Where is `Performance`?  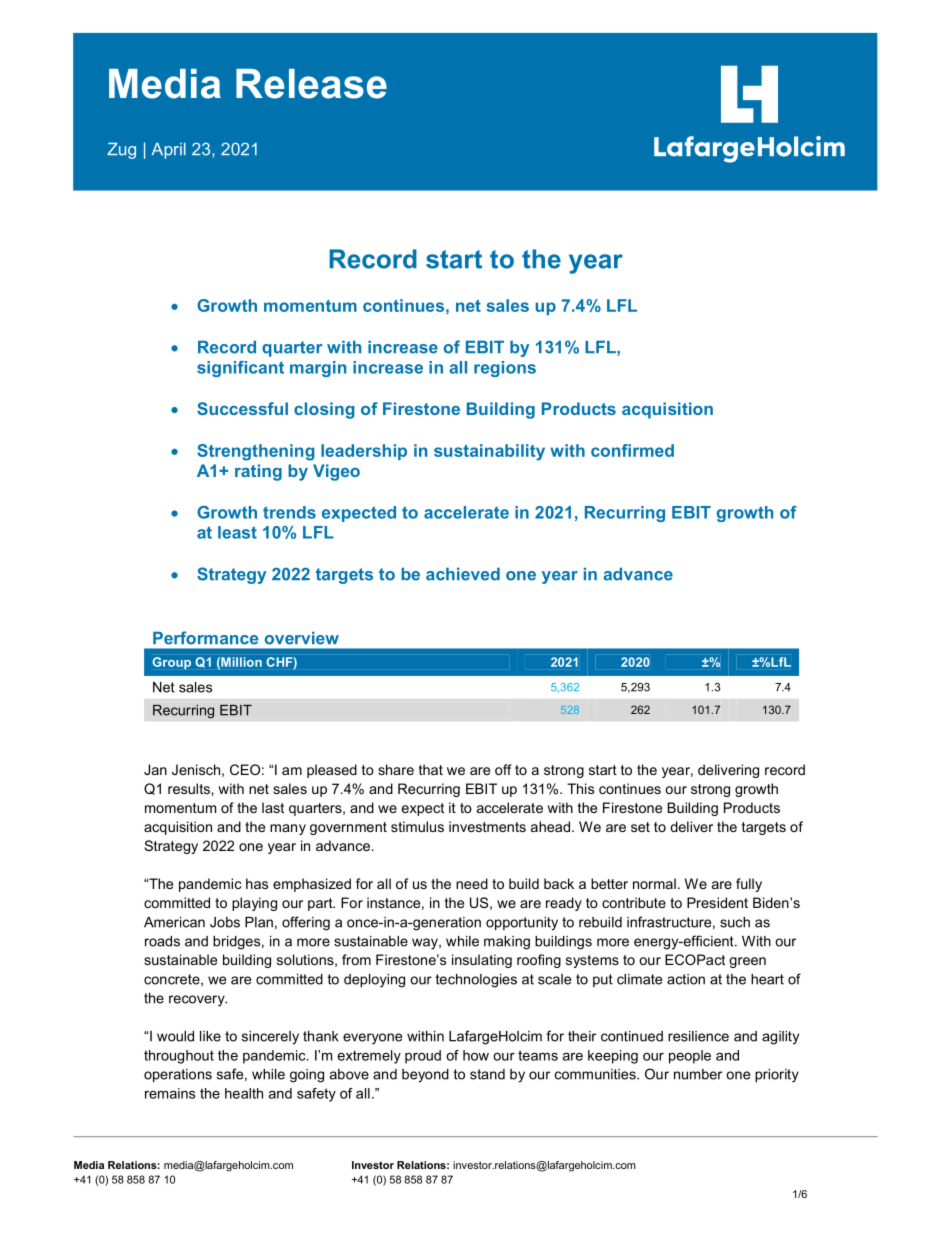 Performance is located at coordinates (205, 638).
